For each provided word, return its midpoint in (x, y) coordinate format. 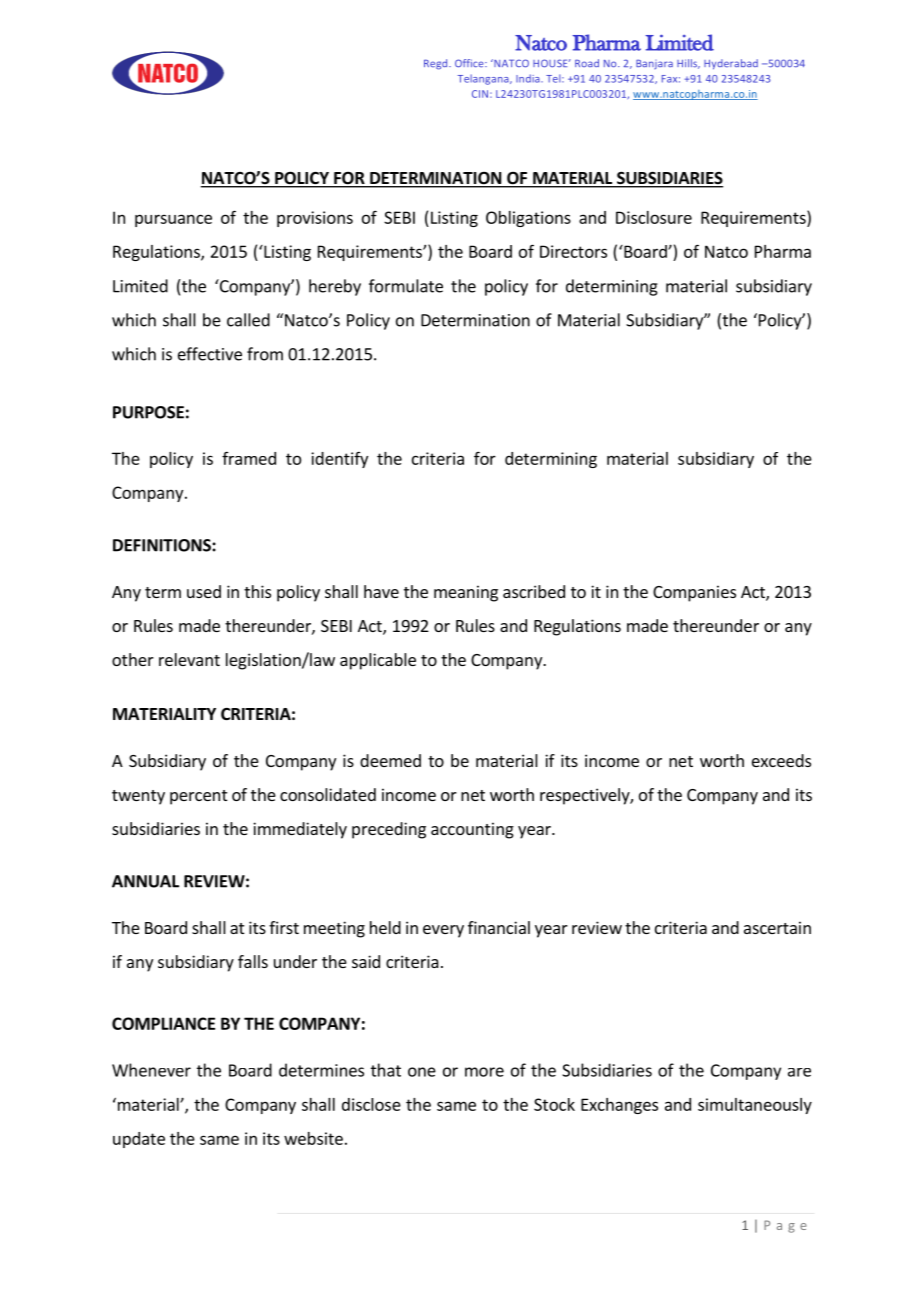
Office (470, 63)
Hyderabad (731, 64)
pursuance (173, 220)
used (204, 591)
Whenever (151, 1070)
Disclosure (654, 217)
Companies (694, 593)
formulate (406, 286)
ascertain (777, 927)
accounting (472, 830)
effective (210, 354)
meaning (466, 593)
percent (198, 797)
